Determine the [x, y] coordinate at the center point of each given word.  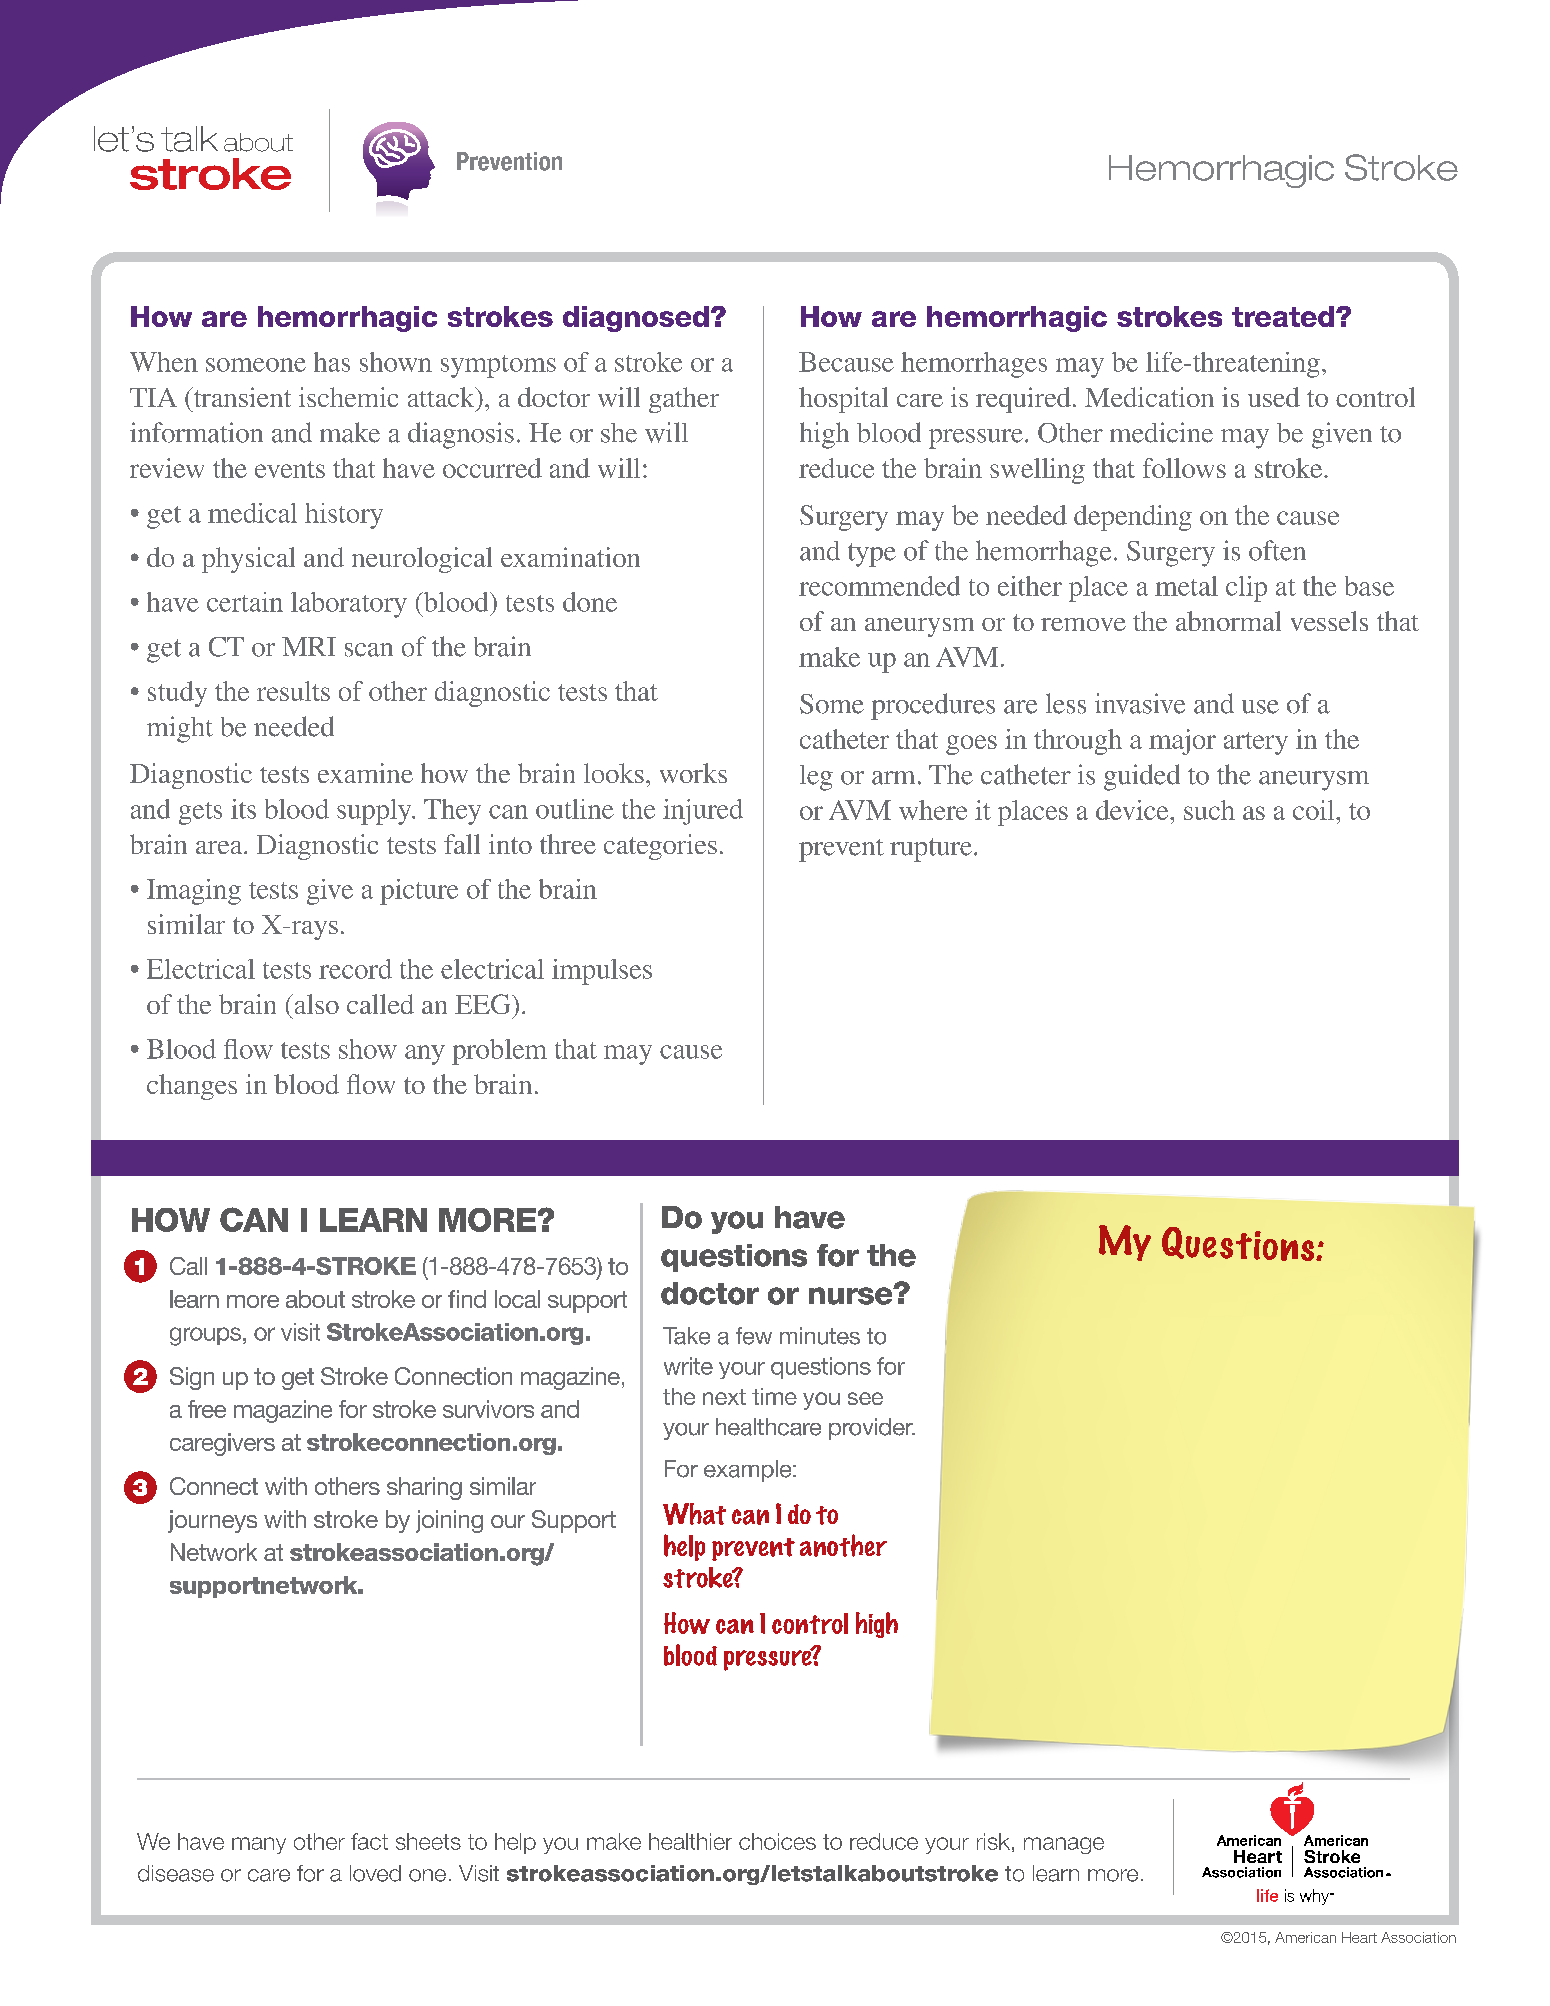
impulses [602, 972]
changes [192, 1087]
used [1274, 397]
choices [777, 1841]
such [1209, 810]
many [259, 1845]
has [332, 362]
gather [684, 400]
